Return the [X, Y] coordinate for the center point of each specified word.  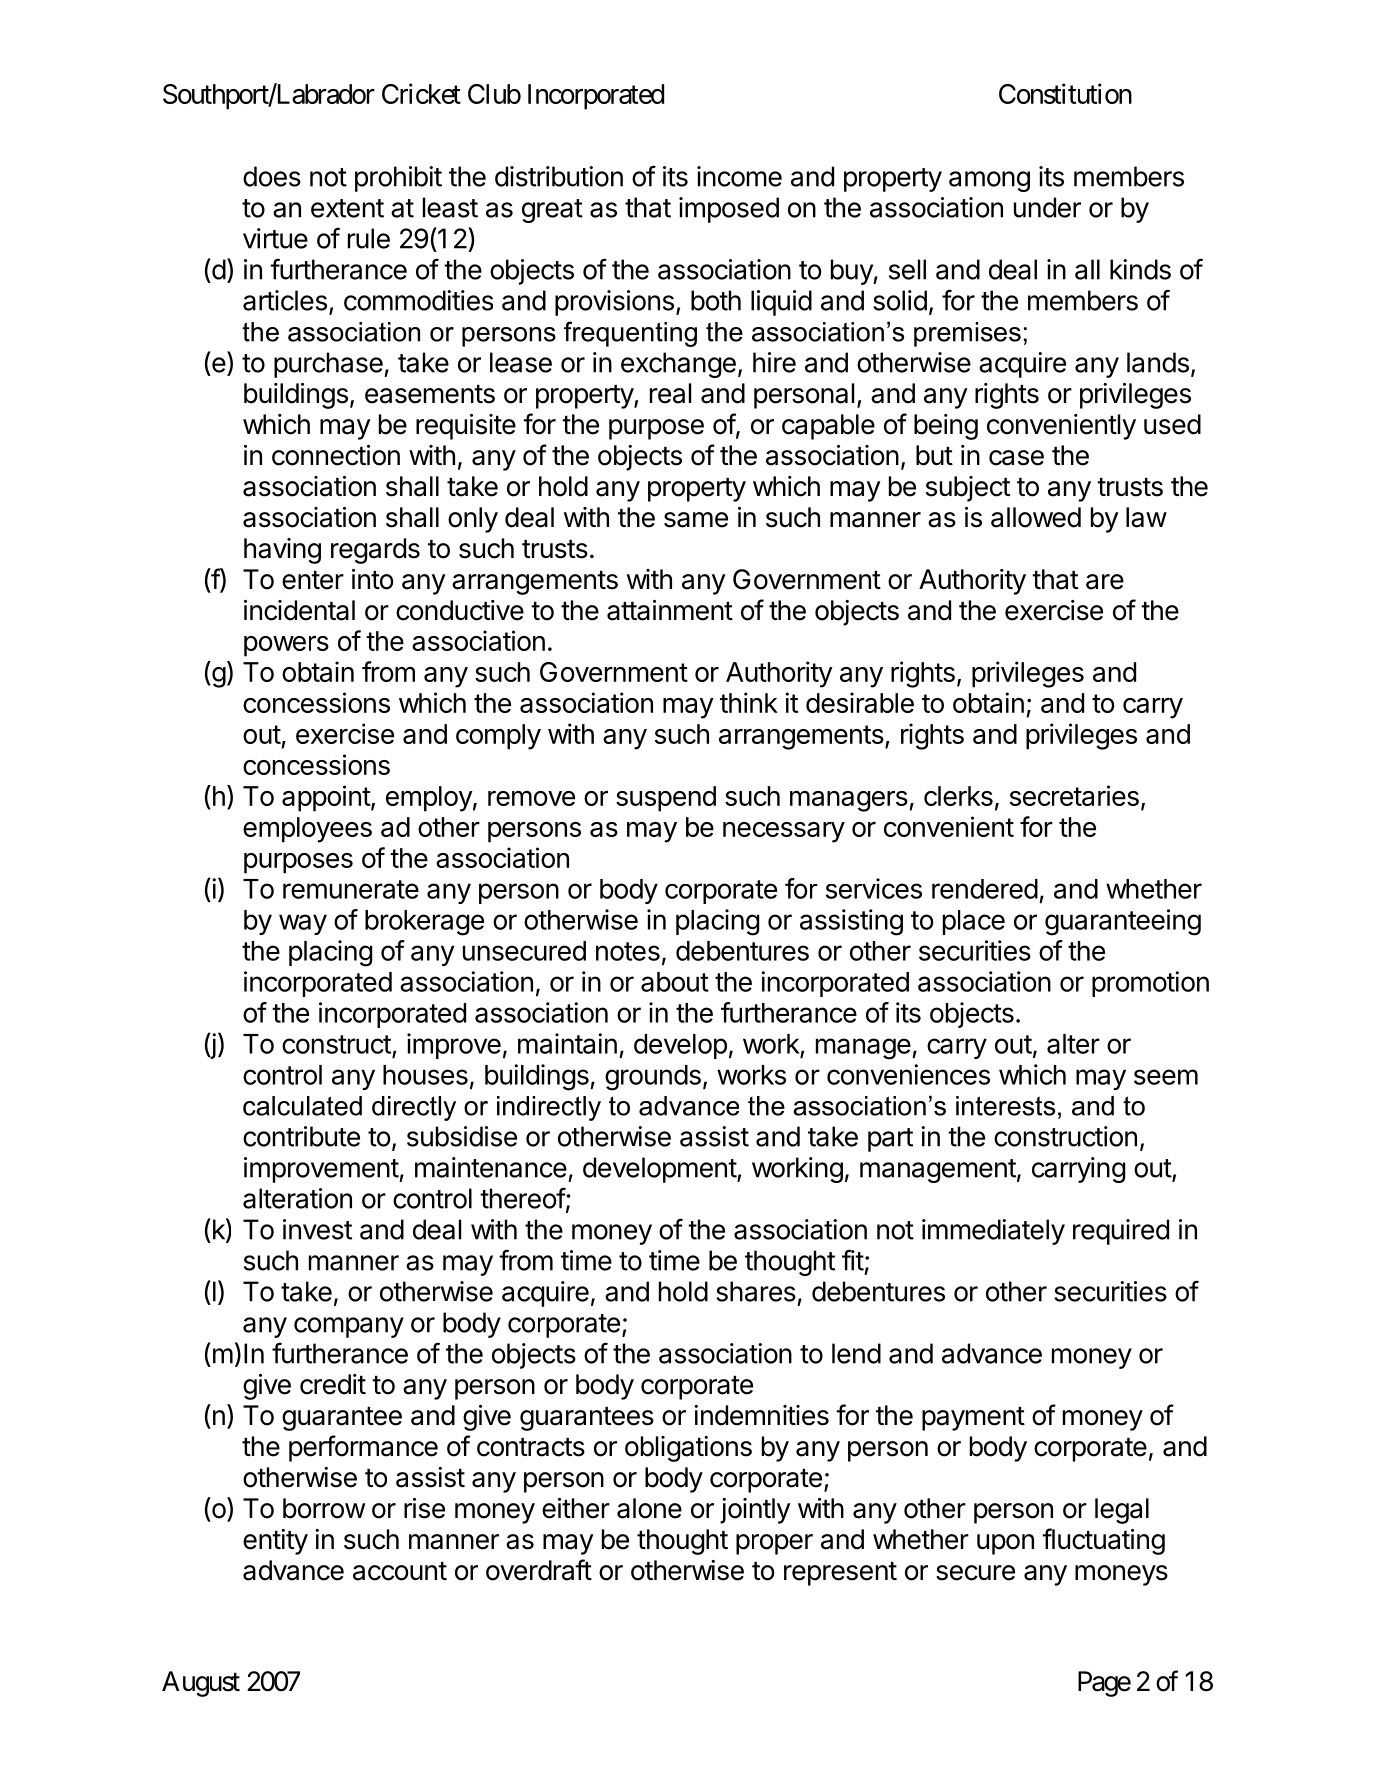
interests [1005, 1106]
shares [756, 1291]
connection [336, 455]
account [400, 1571]
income [739, 176]
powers [286, 646]
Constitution [1065, 93]
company [349, 1327]
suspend [666, 799]
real [670, 393]
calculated [302, 1106]
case [1016, 458]
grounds [653, 1078]
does [272, 176]
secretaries [1074, 795]
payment [973, 1419]
